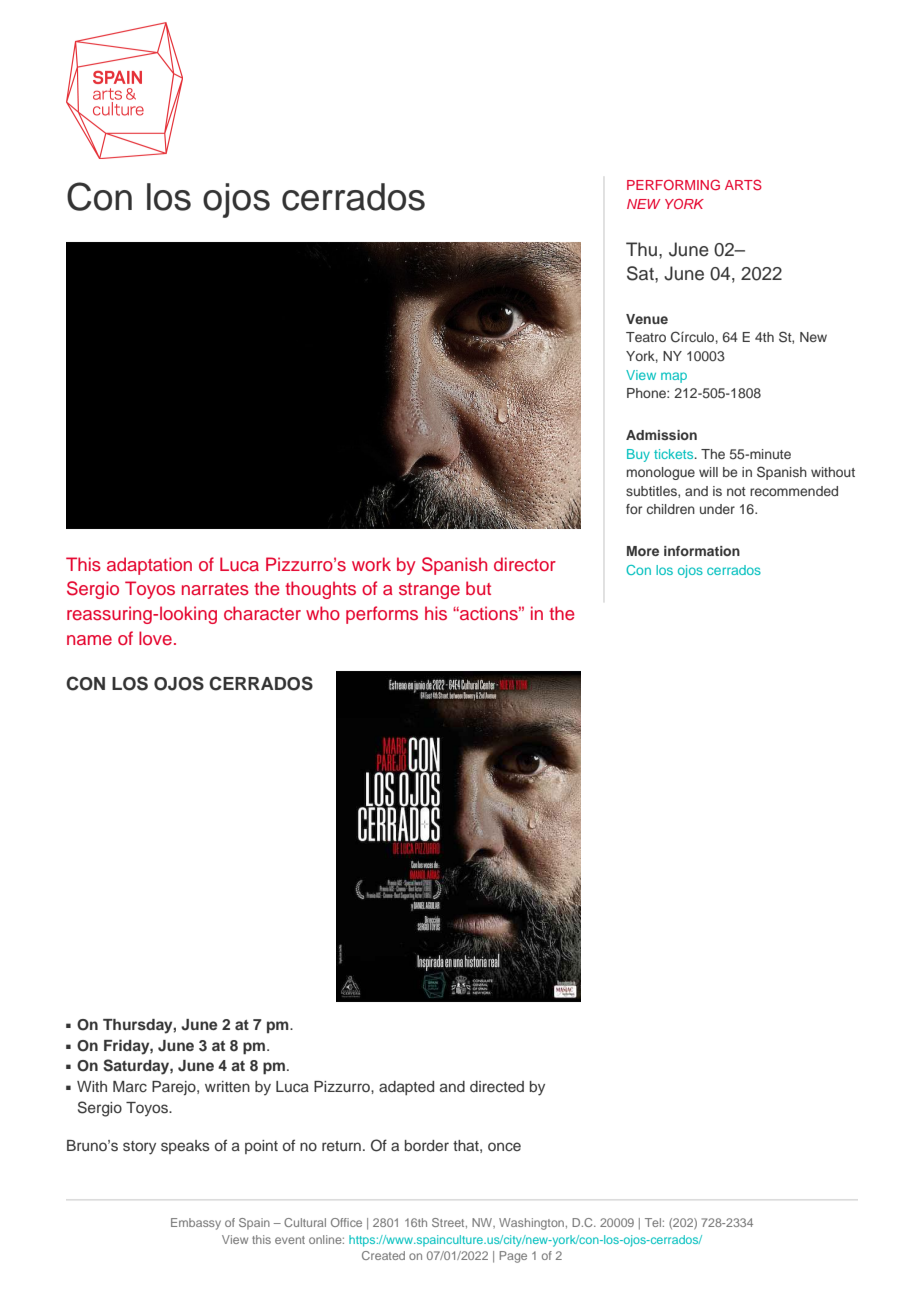 This screenshot has height=1308, width=924. What do you see at coordinates (702, 551) in the screenshot?
I see `information` at bounding box center [702, 551].
